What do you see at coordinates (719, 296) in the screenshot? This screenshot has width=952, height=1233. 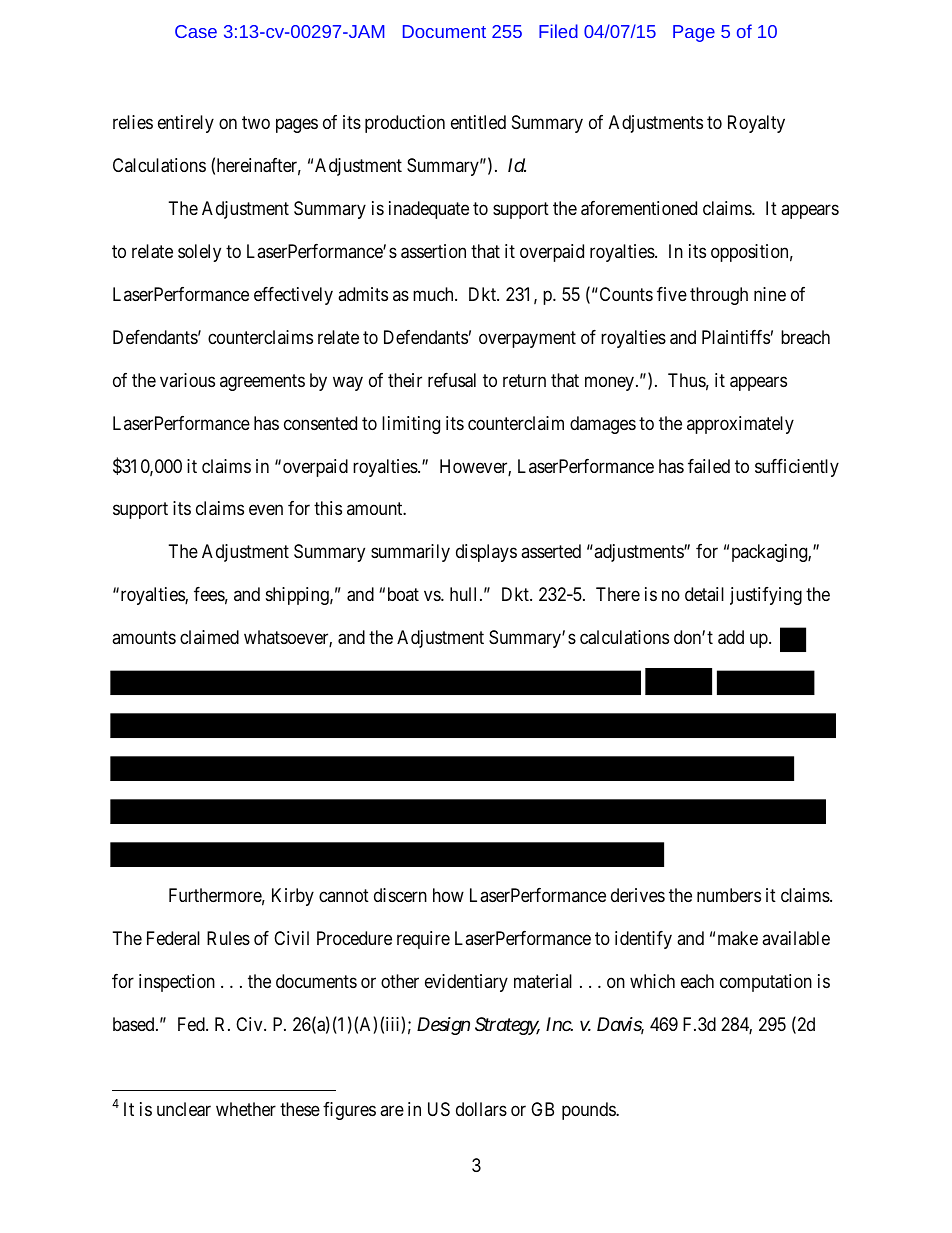 I see `through` at bounding box center [719, 296].
